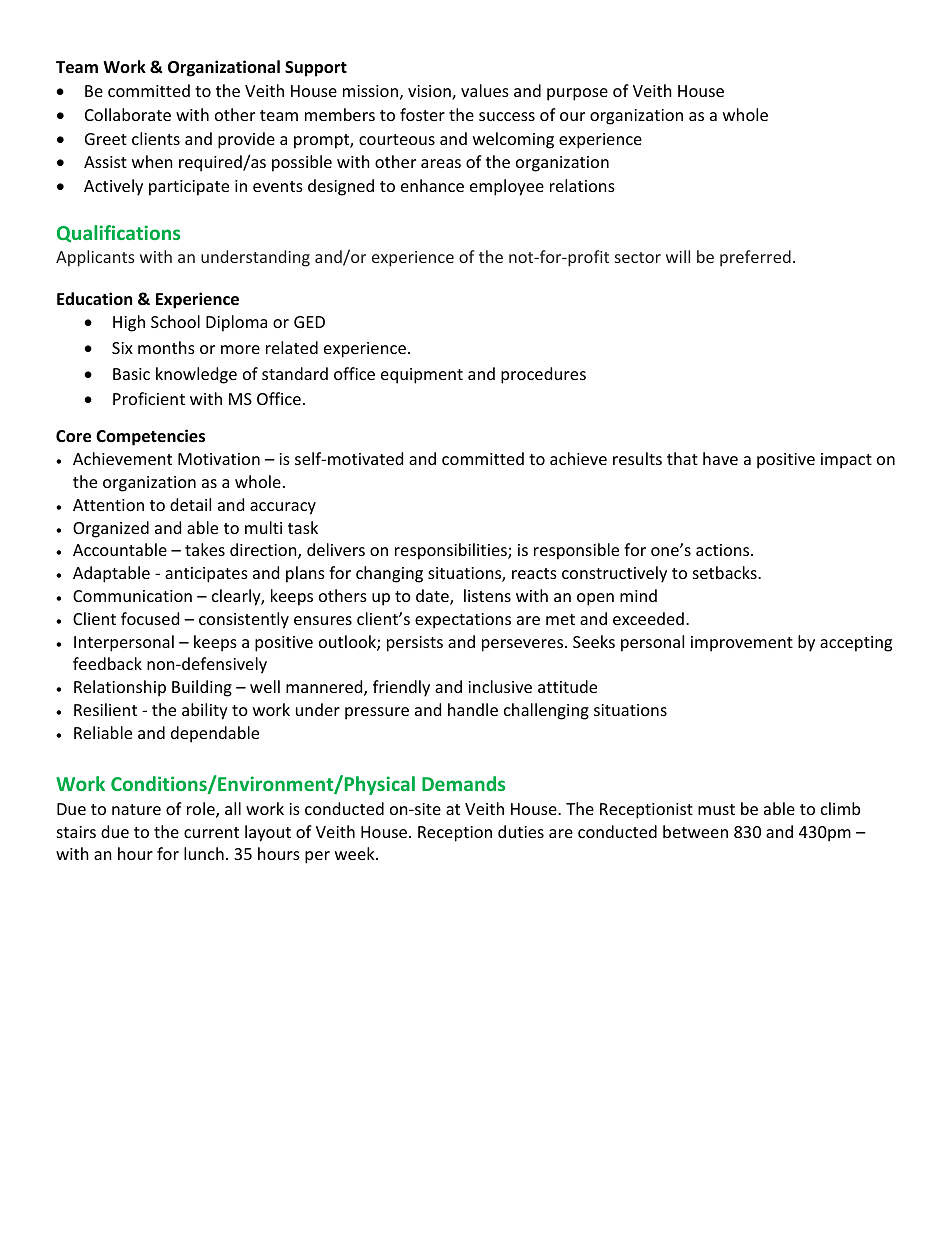 The width and height of the page is (952, 1233). Describe the element at coordinates (577, 94) in the page. I see `purpose` at that location.
